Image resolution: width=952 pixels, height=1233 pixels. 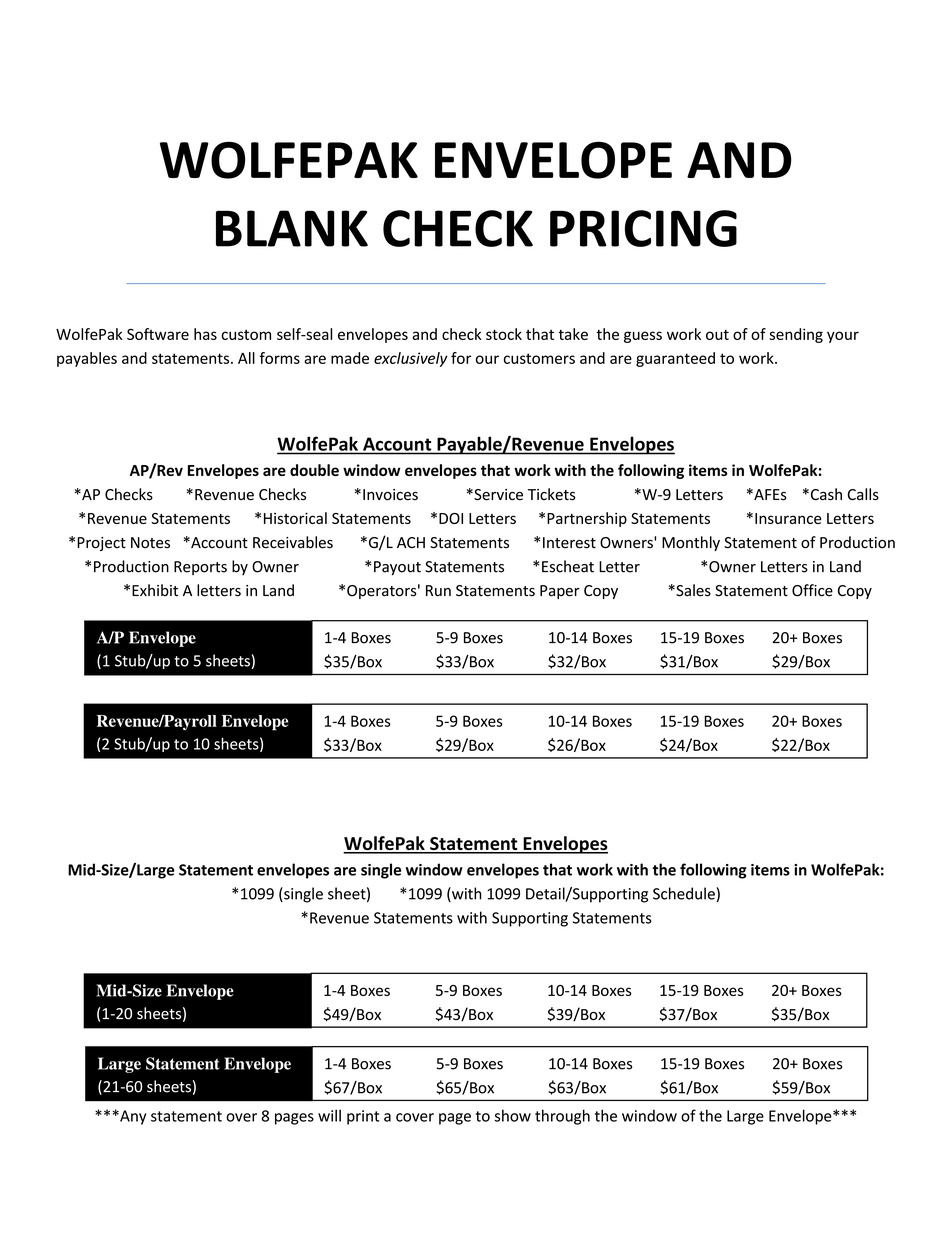 I want to click on will, so click(x=329, y=1115).
